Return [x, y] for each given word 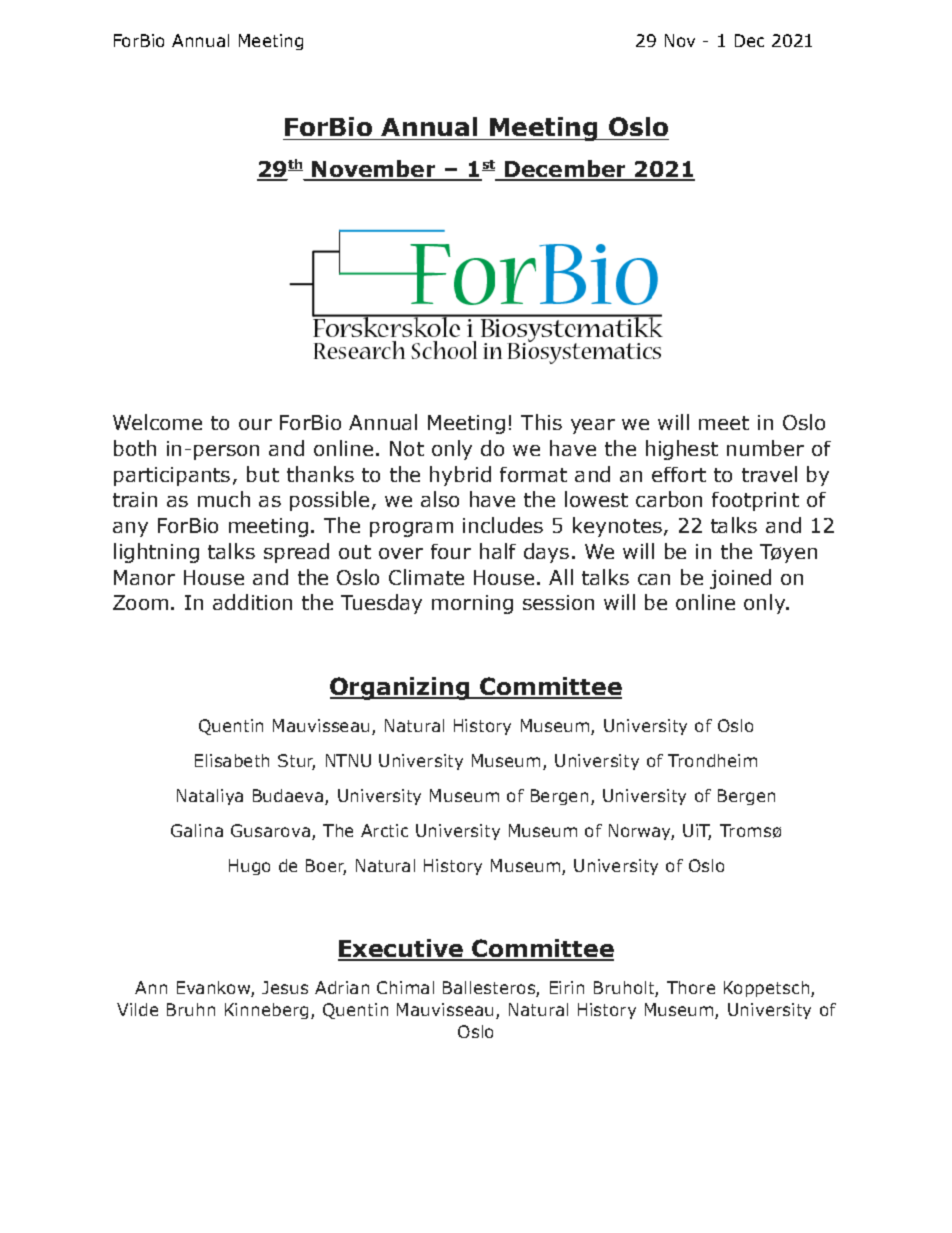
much [224, 499]
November [374, 170]
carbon [669, 499]
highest [682, 450]
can [654, 579]
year [593, 426]
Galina [197, 830]
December [565, 170]
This [541, 422]
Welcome [157, 422]
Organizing [401, 688]
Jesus [285, 987]
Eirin [567, 987]
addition [252, 602]
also [440, 499]
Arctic [384, 830]
